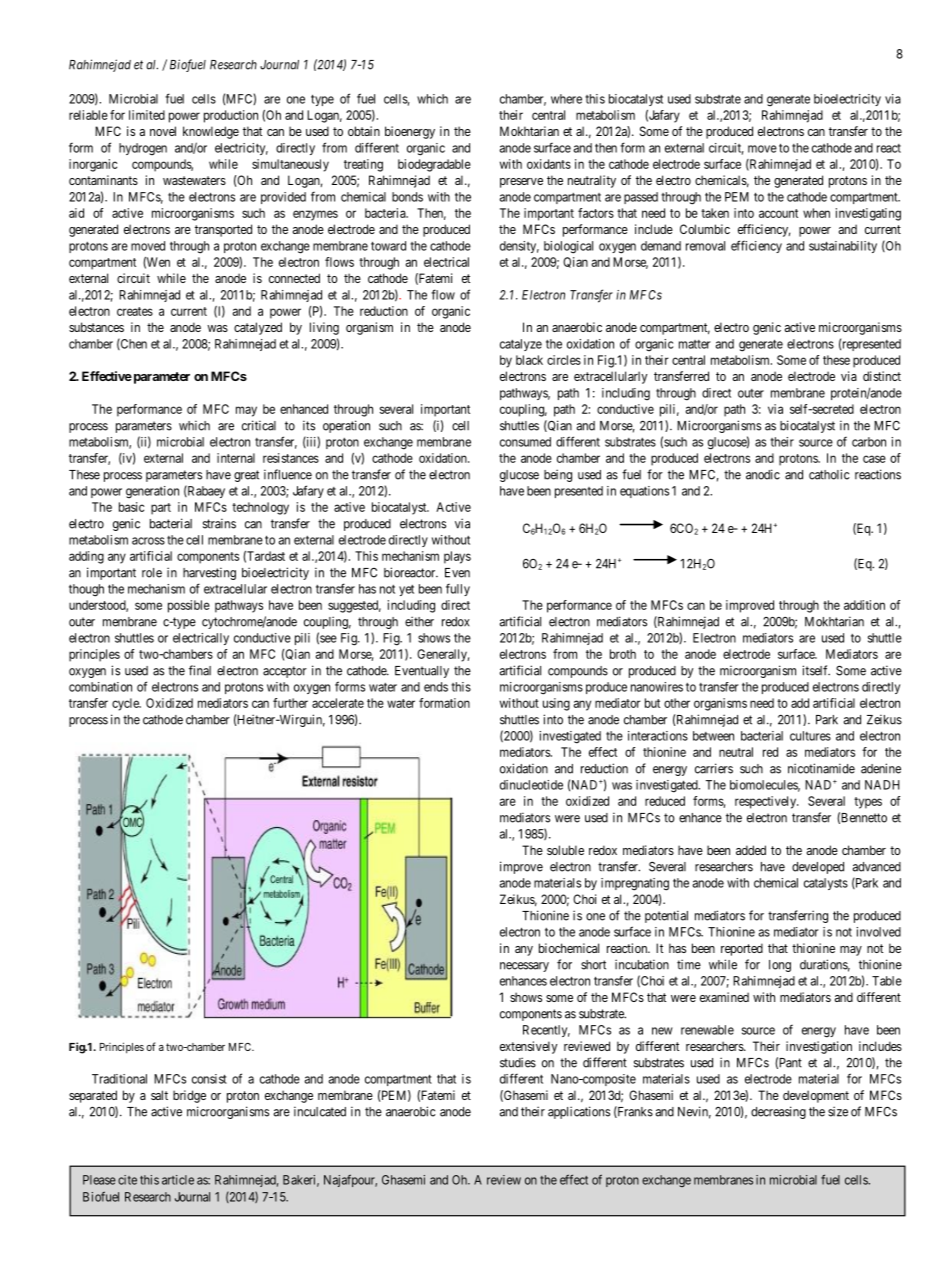 The width and height of the image is (952, 1271). Describe the element at coordinates (178, 1180) in the image. I see `article` at that location.
